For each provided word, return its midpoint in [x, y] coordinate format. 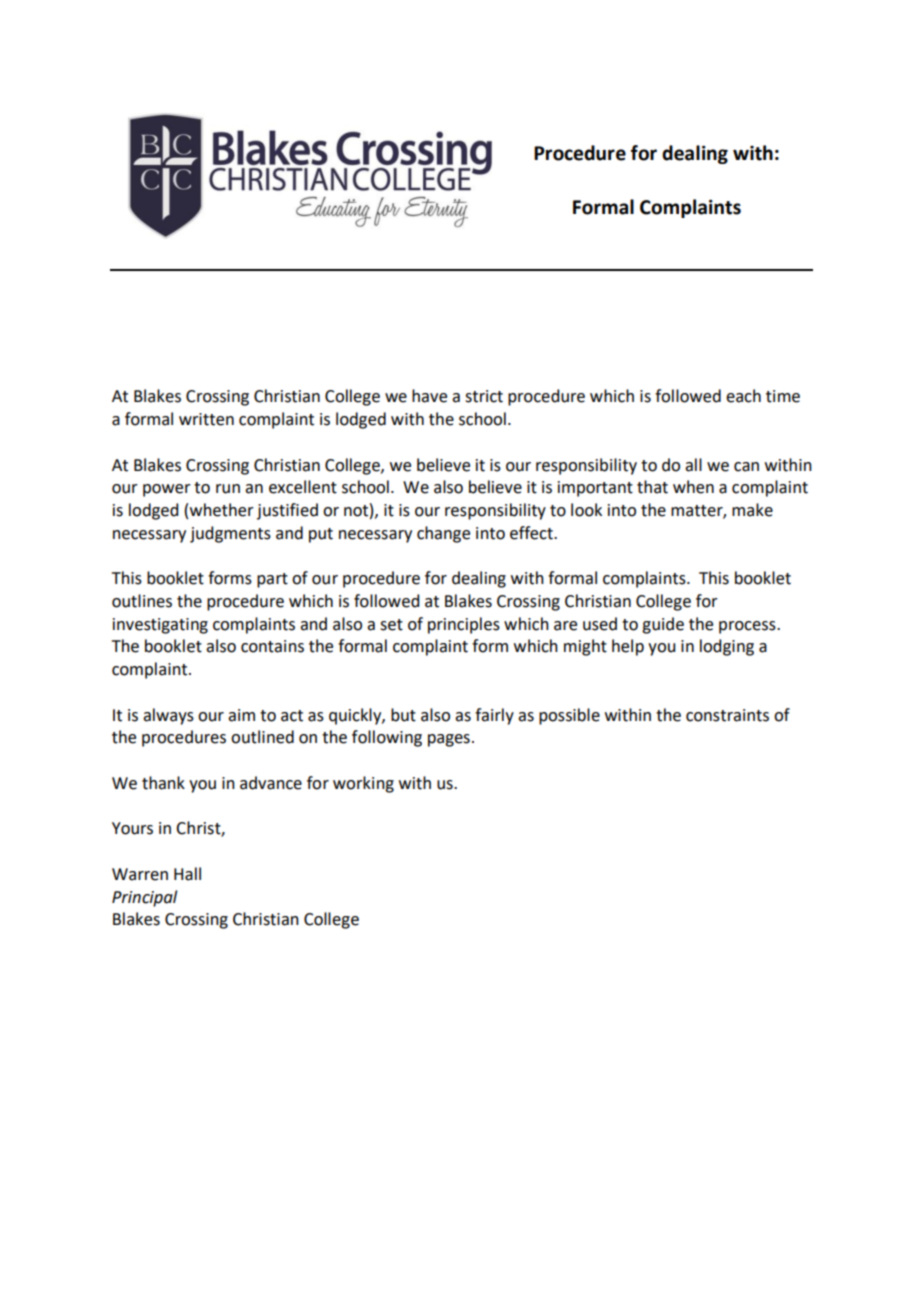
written [206, 419]
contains [272, 646]
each [743, 396]
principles [464, 625]
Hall [187, 874]
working [363, 784]
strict [484, 396]
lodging [727, 647]
